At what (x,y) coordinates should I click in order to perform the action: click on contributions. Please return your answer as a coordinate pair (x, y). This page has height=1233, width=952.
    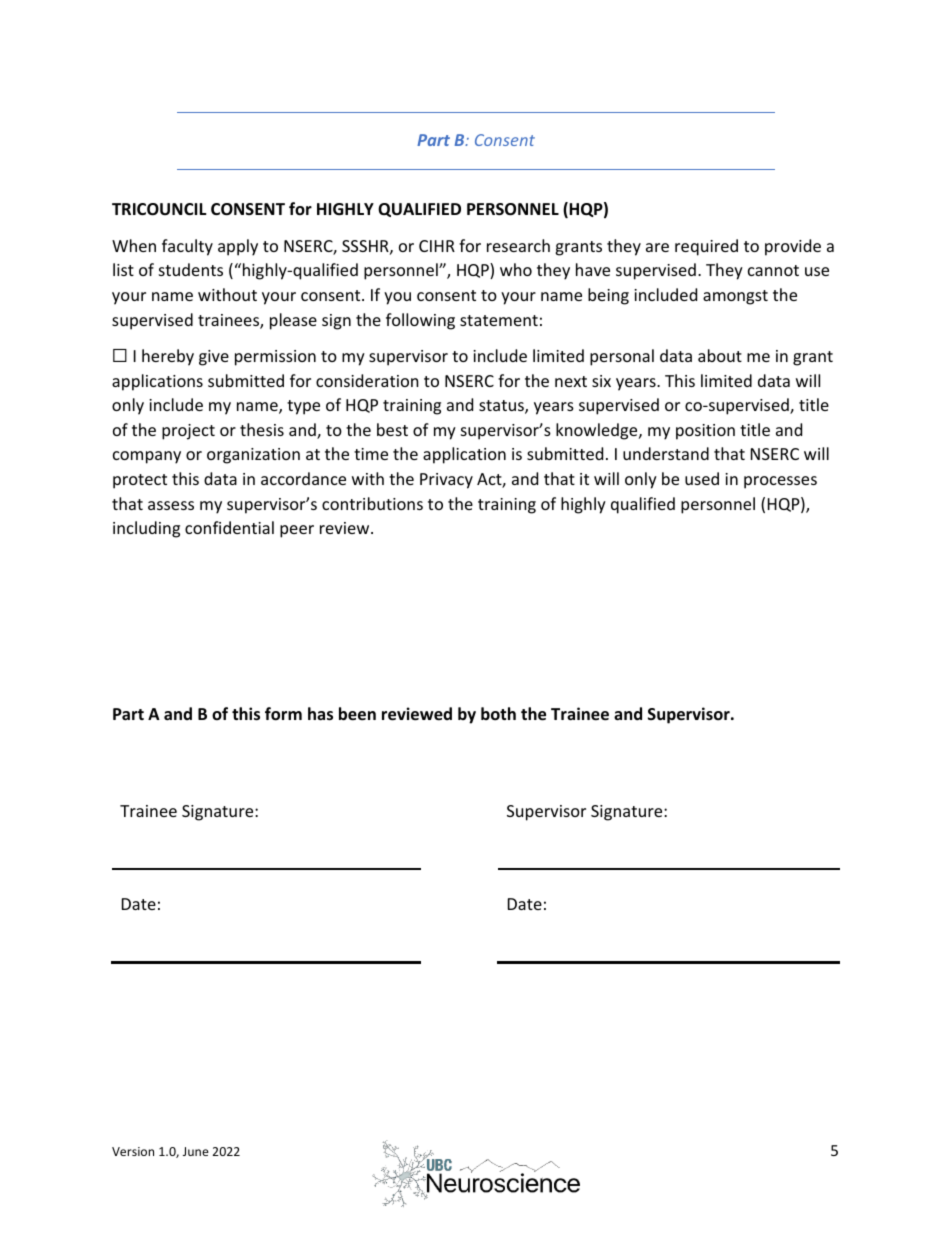
    Looking at the image, I should click on (372, 503).
